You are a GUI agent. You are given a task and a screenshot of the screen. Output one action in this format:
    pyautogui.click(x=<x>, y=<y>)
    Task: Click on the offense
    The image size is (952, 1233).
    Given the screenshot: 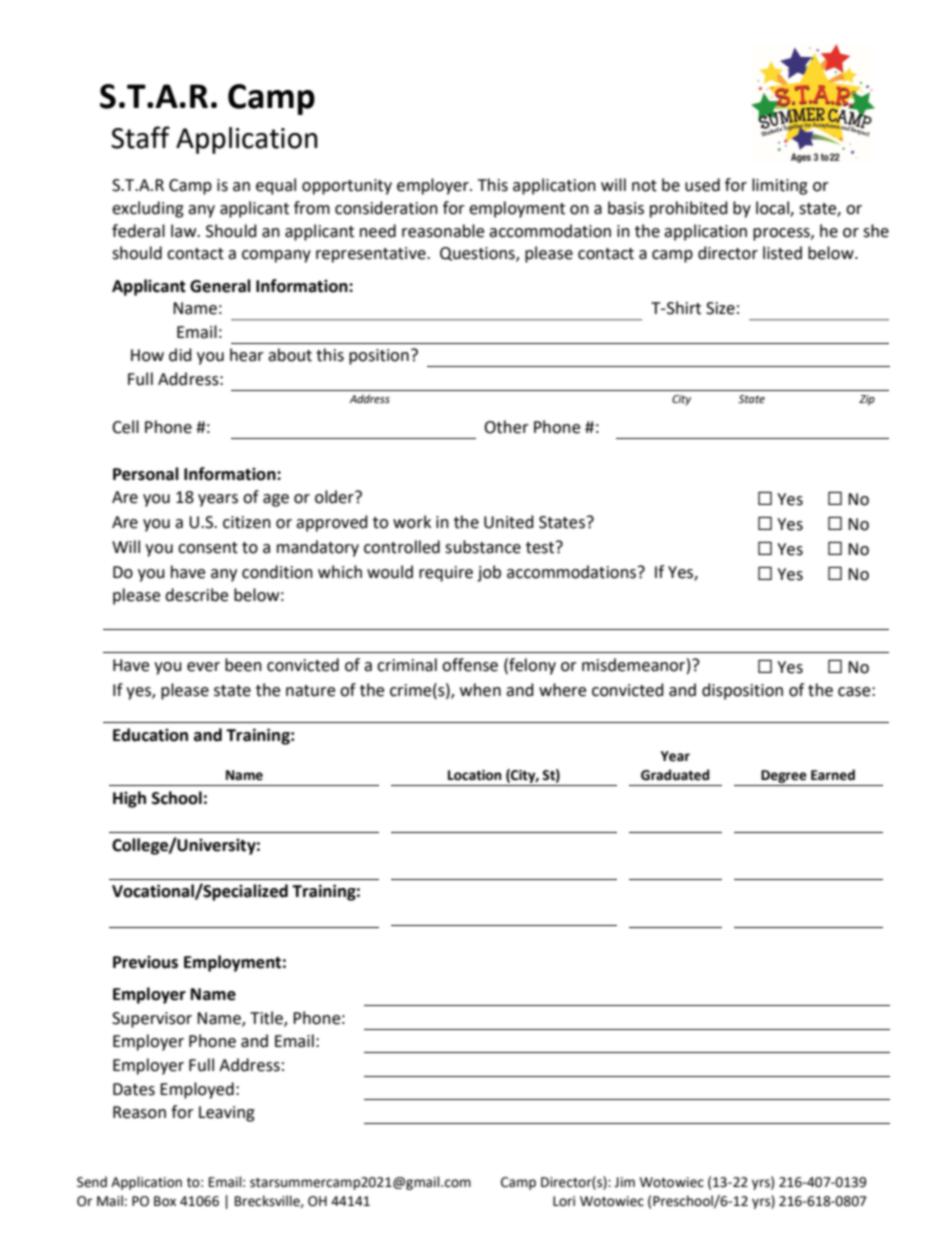 What is the action you would take?
    pyautogui.click(x=470, y=665)
